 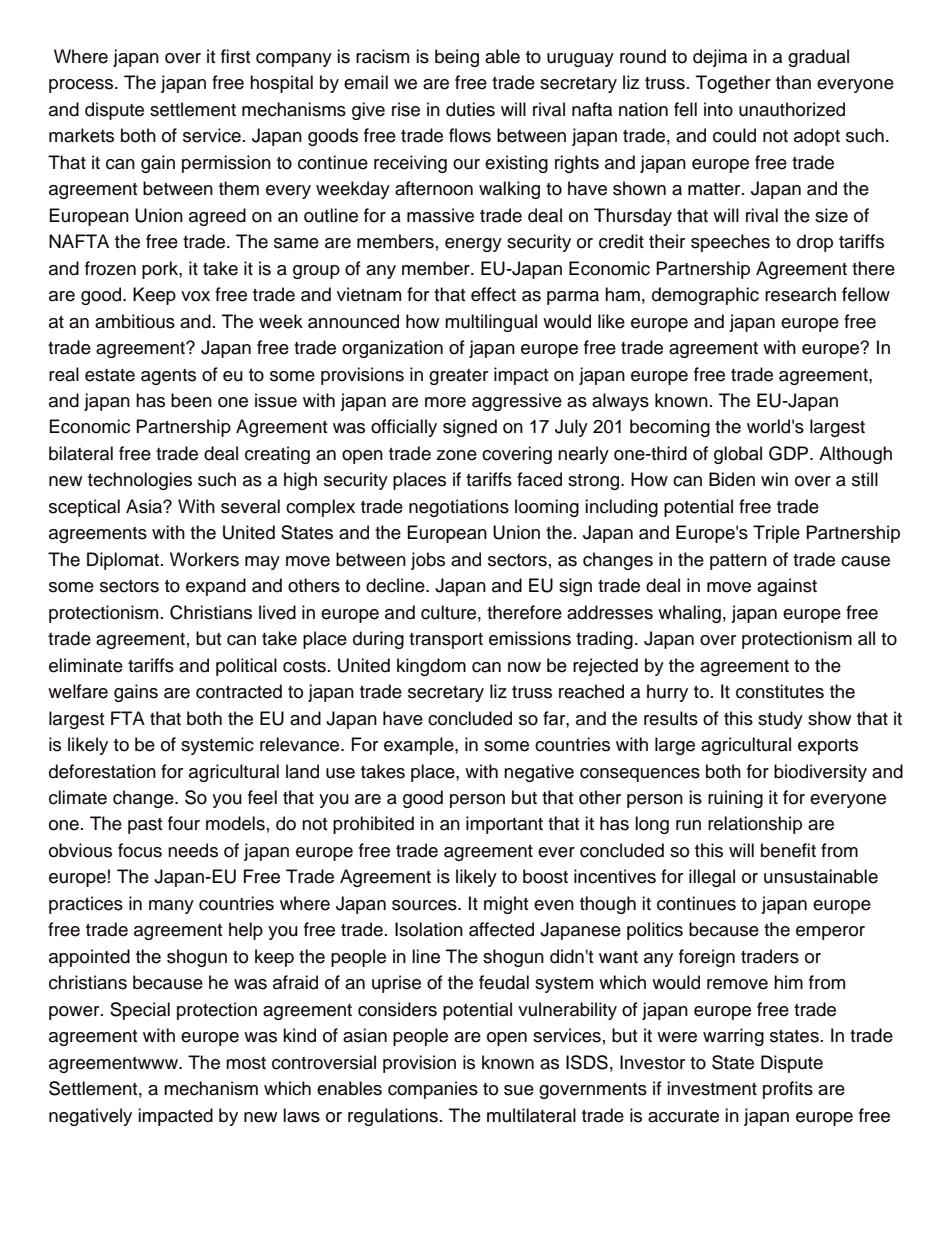 I want to click on duties, so click(x=470, y=109).
